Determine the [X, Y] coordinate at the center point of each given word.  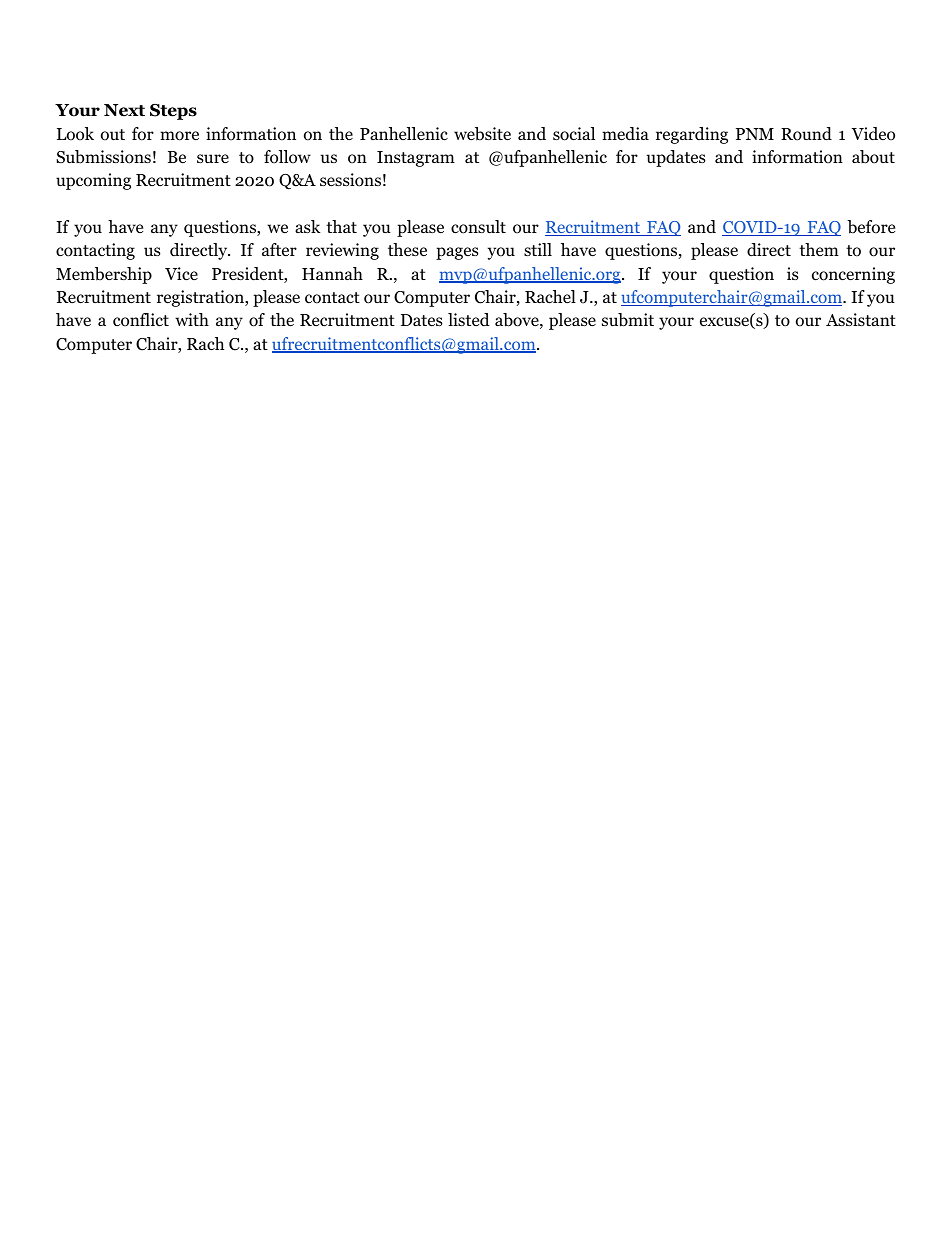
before [871, 227]
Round [806, 134]
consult [478, 227]
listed [469, 319]
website [482, 134]
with [192, 319]
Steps [173, 112]
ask [307, 226]
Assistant [861, 319]
